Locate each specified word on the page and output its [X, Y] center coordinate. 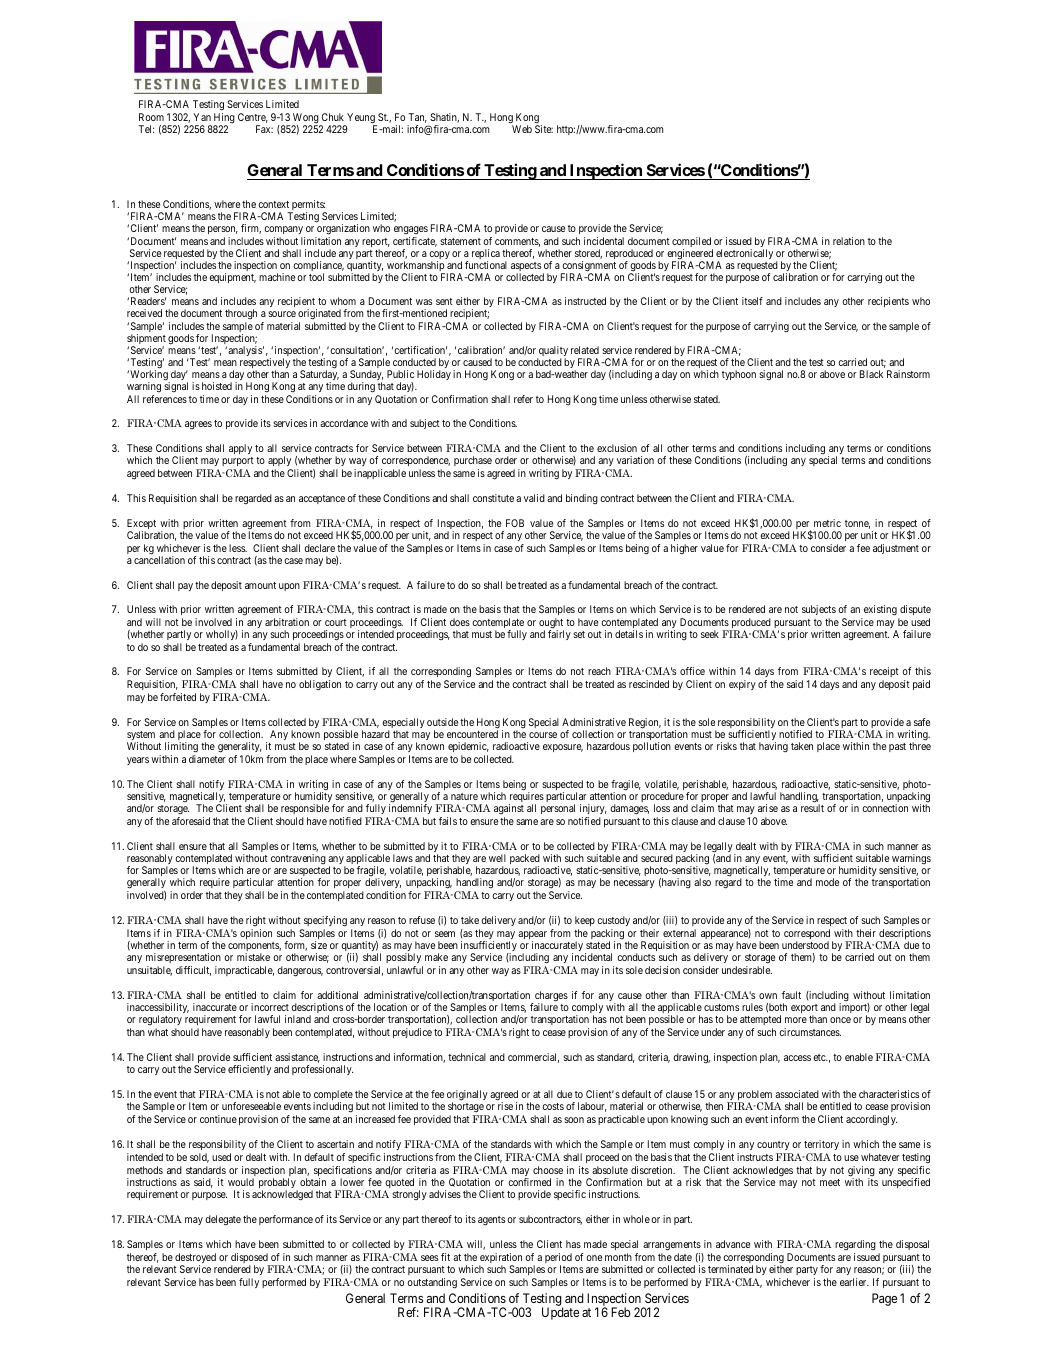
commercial [533, 1058]
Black [871, 374]
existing [880, 612]
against [509, 811]
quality [552, 352]
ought [551, 624]
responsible [304, 811]
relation [849, 241]
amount [260, 585]
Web [522, 129]
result [812, 808]
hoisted [217, 386]
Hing [224, 119]
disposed [250, 1259]
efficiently [249, 1070]
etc [820, 1057]
